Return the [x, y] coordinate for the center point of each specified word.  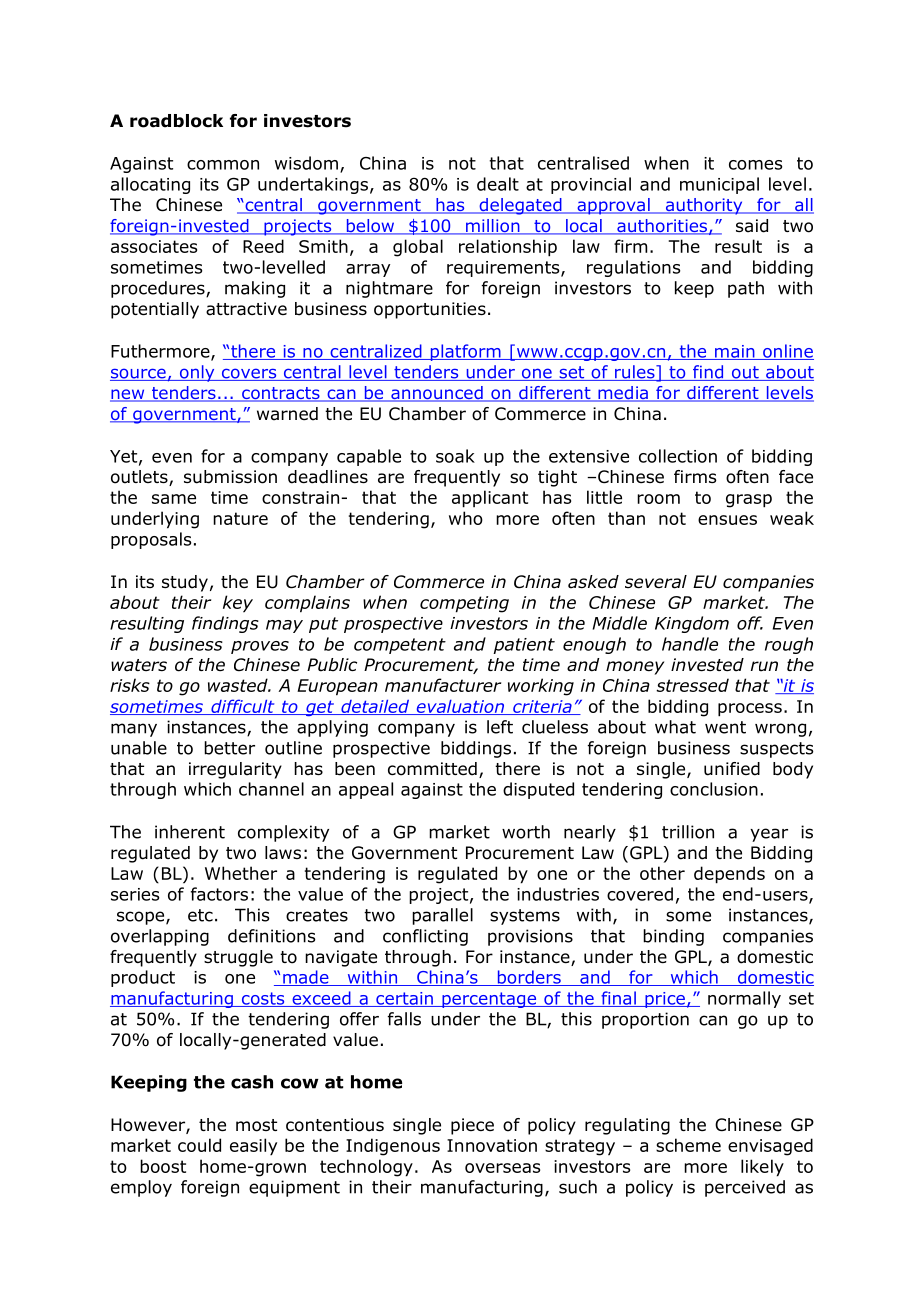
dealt [498, 184]
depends [729, 875]
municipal [719, 185]
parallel [442, 916]
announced [437, 394]
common [223, 165]
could [199, 1145]
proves [260, 647]
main [735, 352]
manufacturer [443, 685]
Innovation [492, 1145]
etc [200, 915]
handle [690, 644]
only [197, 373]
